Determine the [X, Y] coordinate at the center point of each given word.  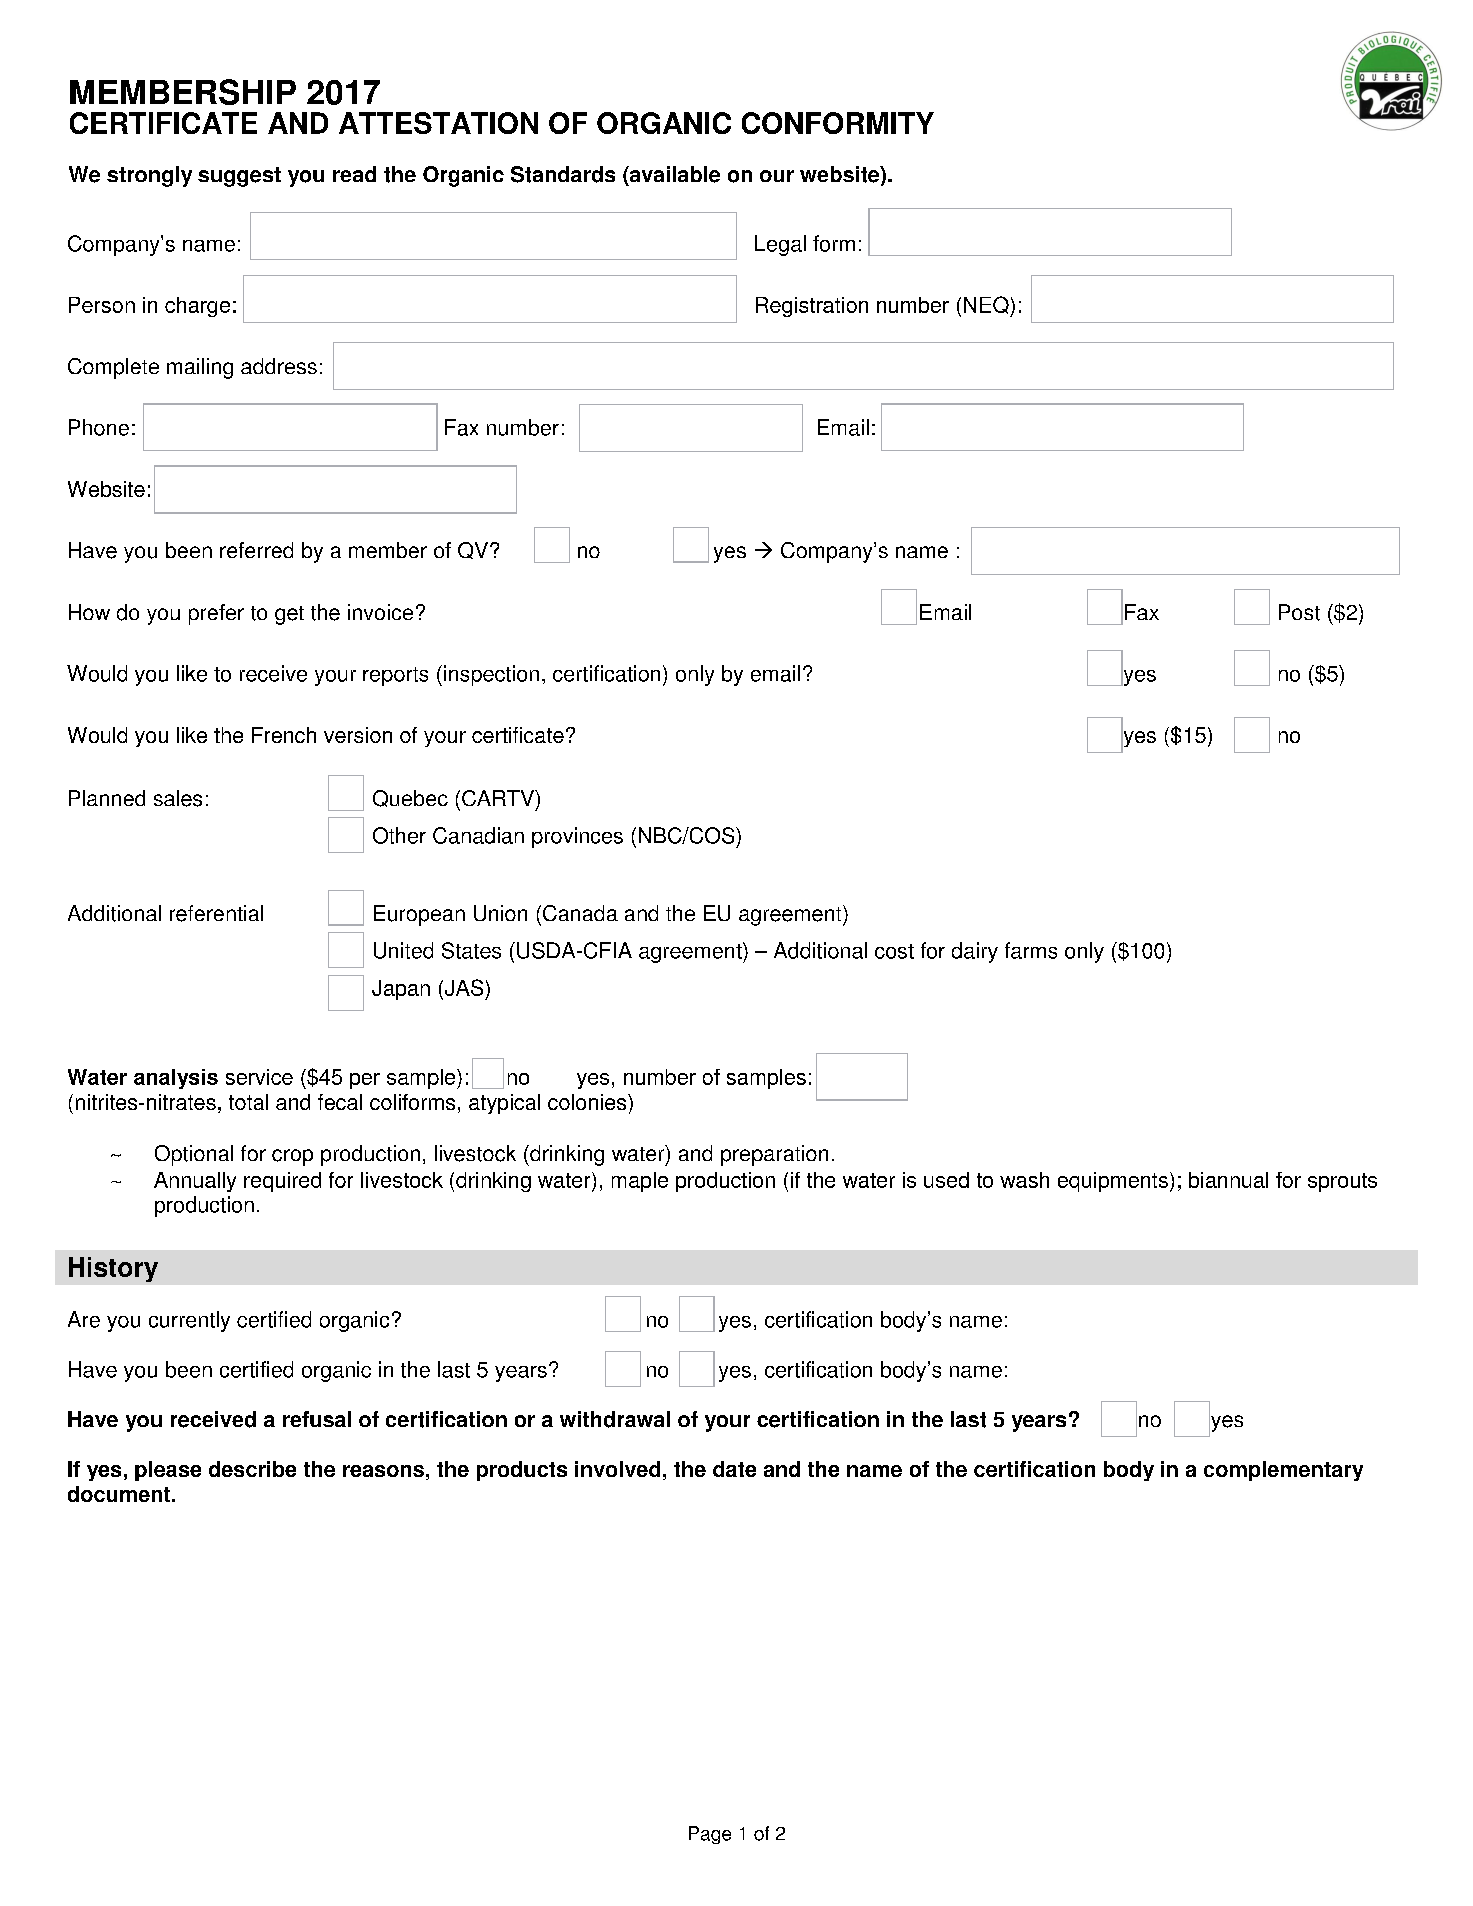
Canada [580, 913]
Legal [780, 245]
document [119, 1494]
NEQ [986, 305]
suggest [239, 177]
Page [710, 1835]
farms [1031, 950]
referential [216, 913]
